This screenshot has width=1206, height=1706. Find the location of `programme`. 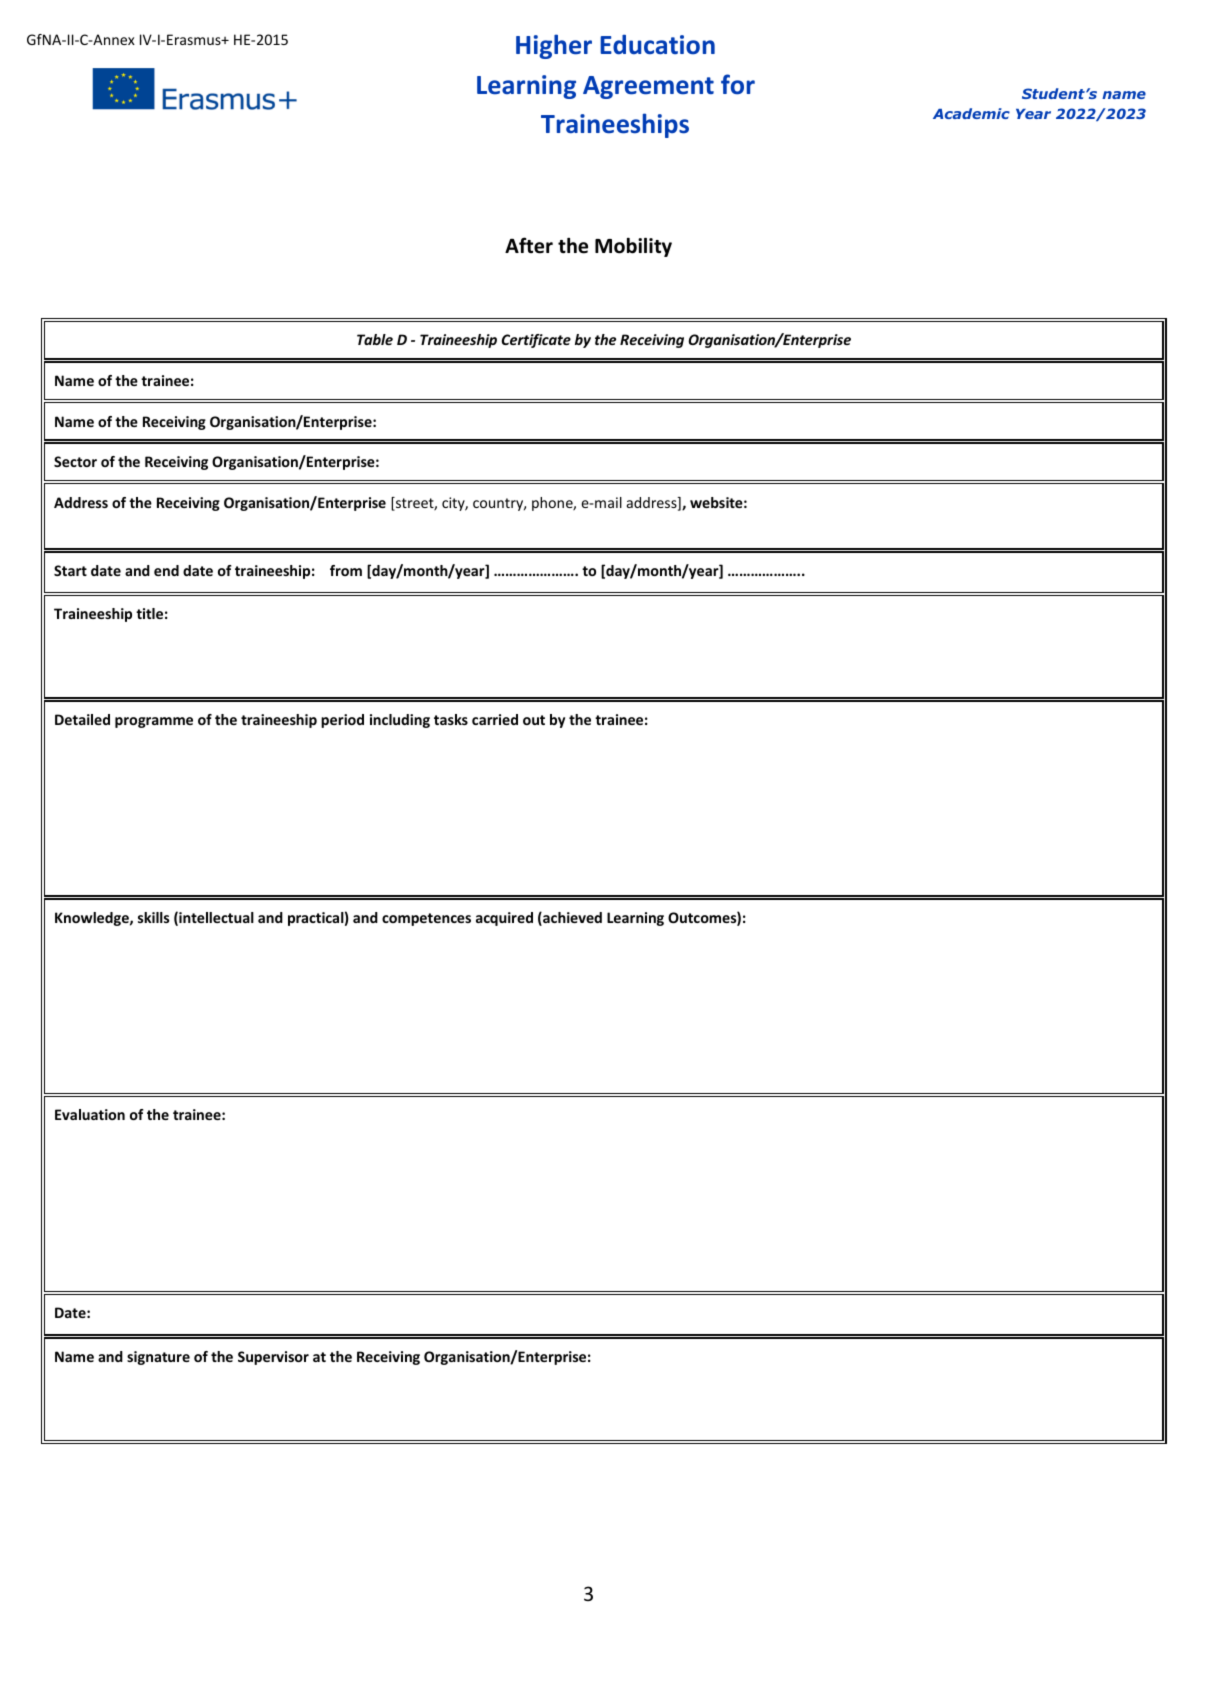

programme is located at coordinates (154, 722).
